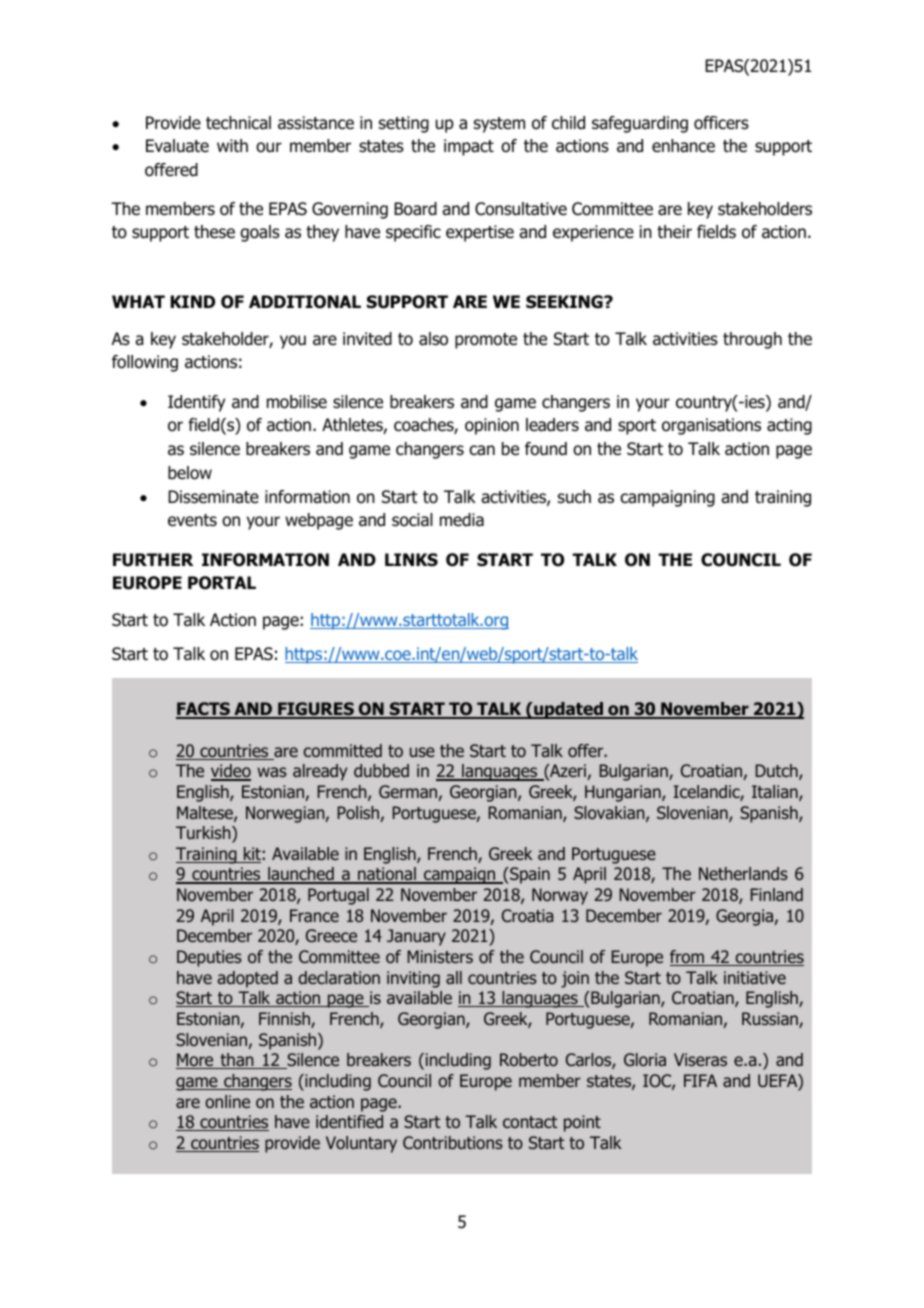 The height and width of the screenshot is (1308, 924). What do you see at coordinates (482, 450) in the screenshot?
I see `can` at bounding box center [482, 450].
